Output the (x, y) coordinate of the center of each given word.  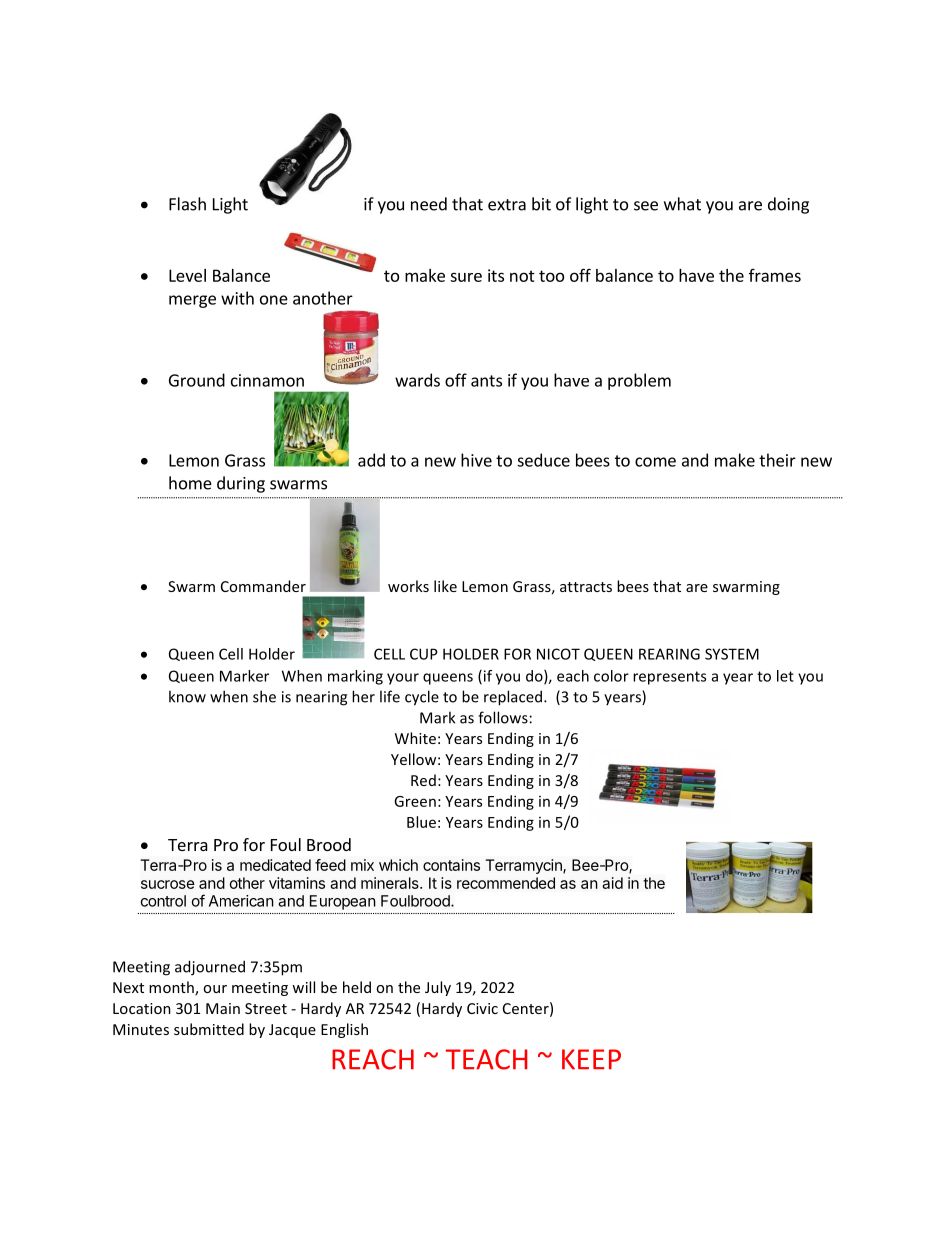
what (682, 204)
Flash (187, 204)
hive (476, 460)
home (190, 483)
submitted (209, 1029)
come (655, 462)
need (429, 204)
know (187, 696)
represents (669, 678)
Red (423, 780)
